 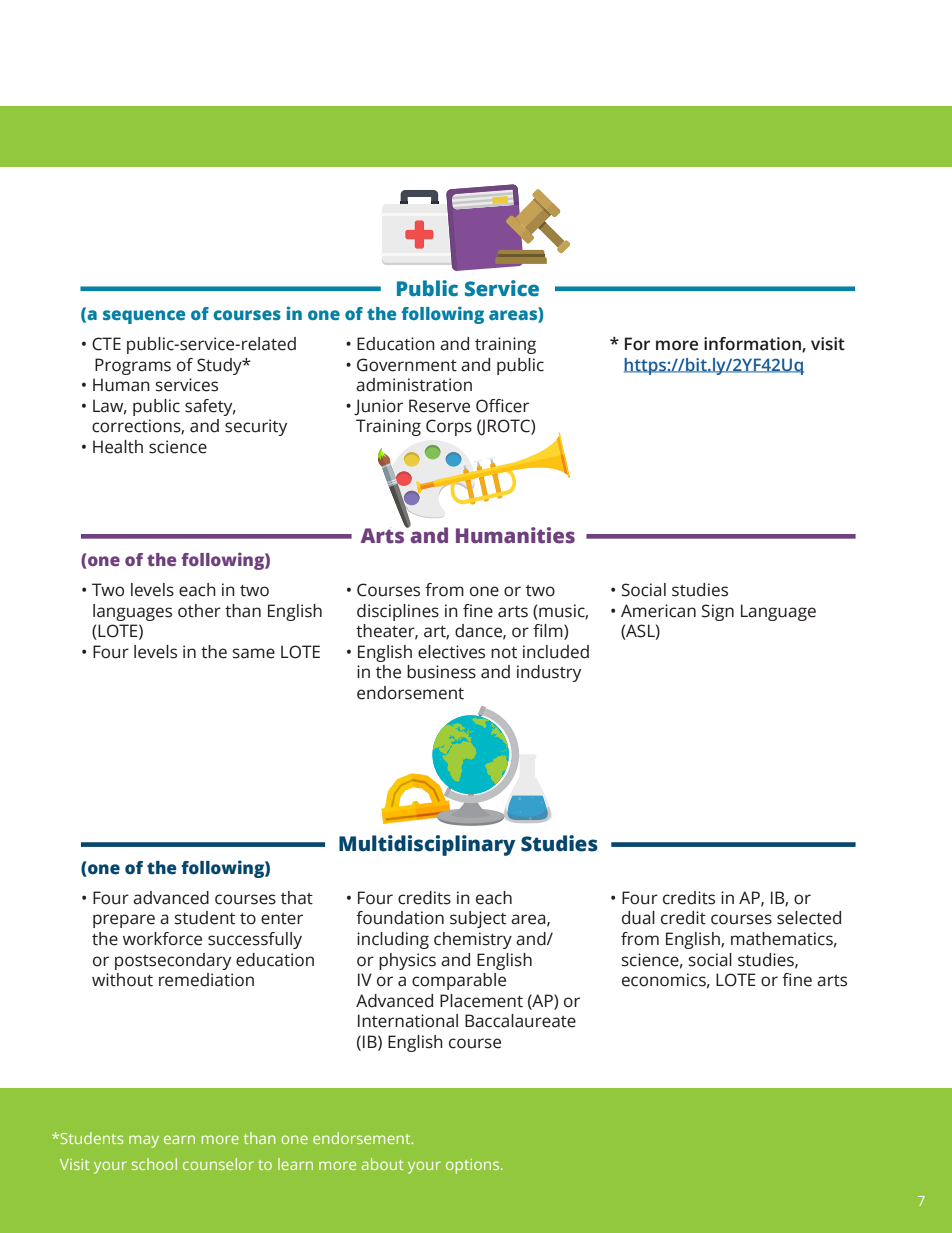 What do you see at coordinates (753, 344) in the image?
I see `information` at bounding box center [753, 344].
